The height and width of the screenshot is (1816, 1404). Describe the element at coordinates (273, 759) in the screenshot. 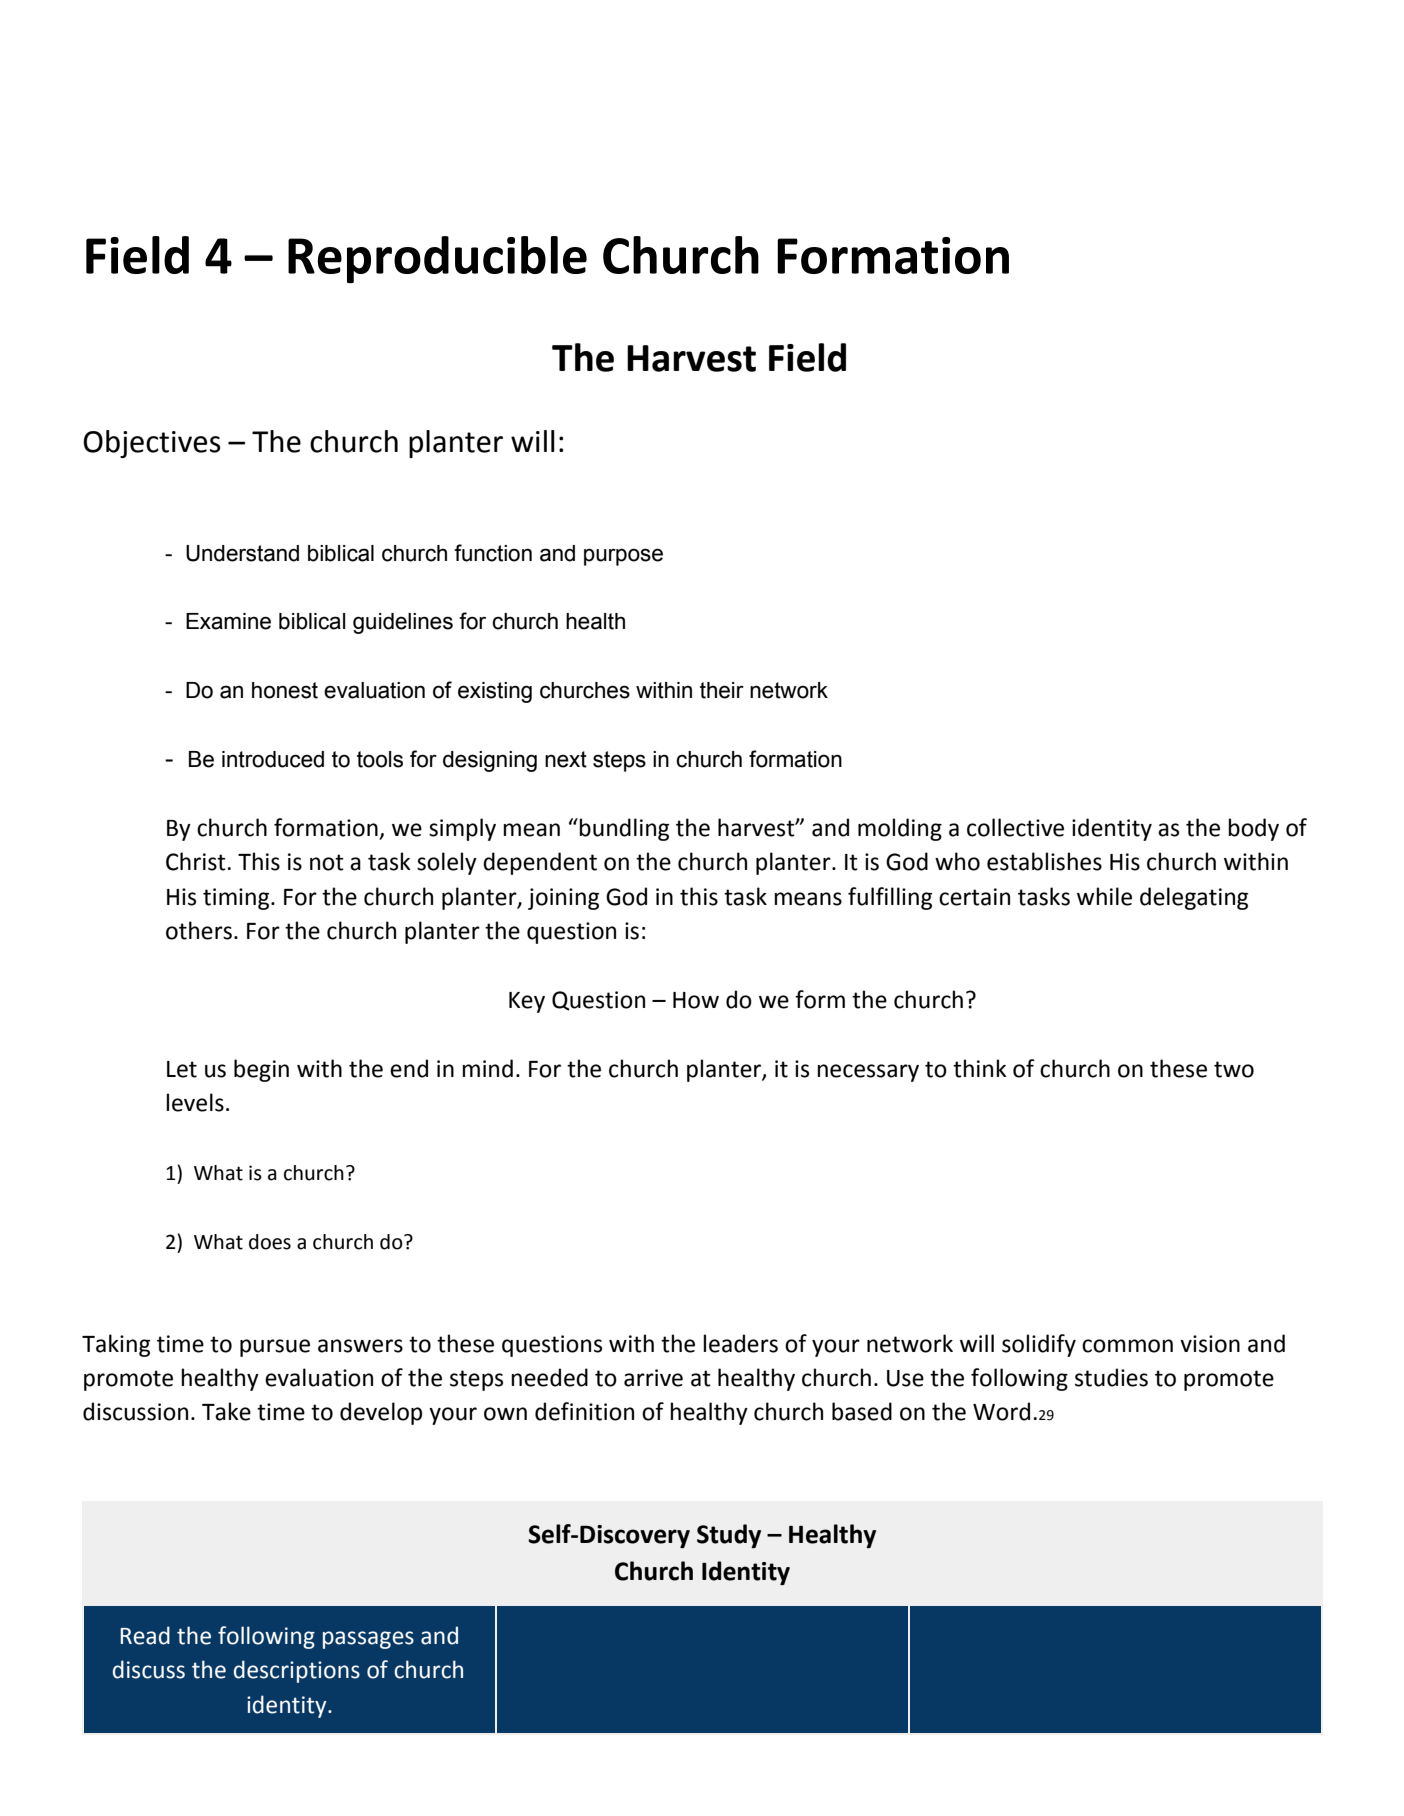

I see `introduced` at that location.
